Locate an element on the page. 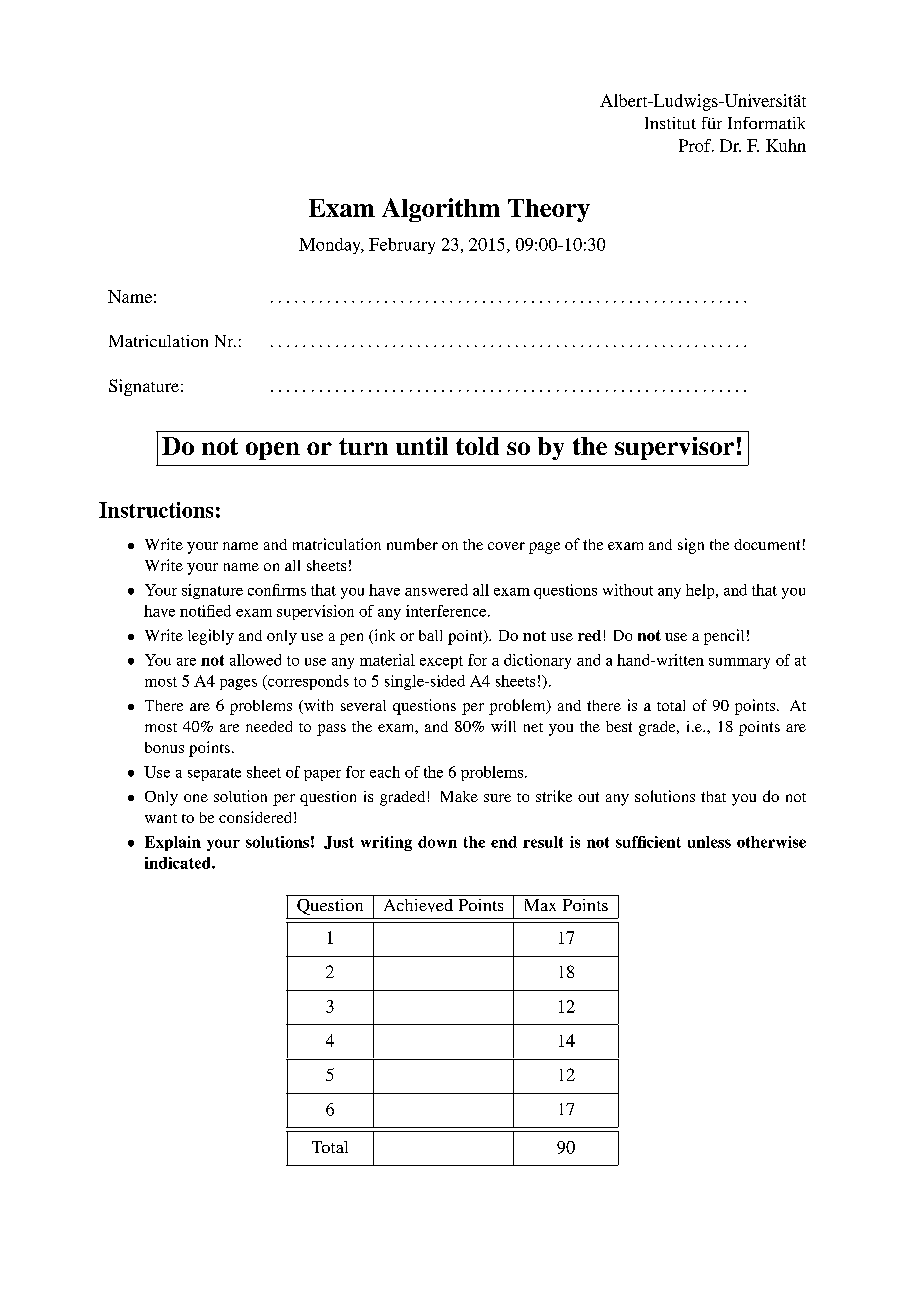  indicated is located at coordinates (179, 863).
